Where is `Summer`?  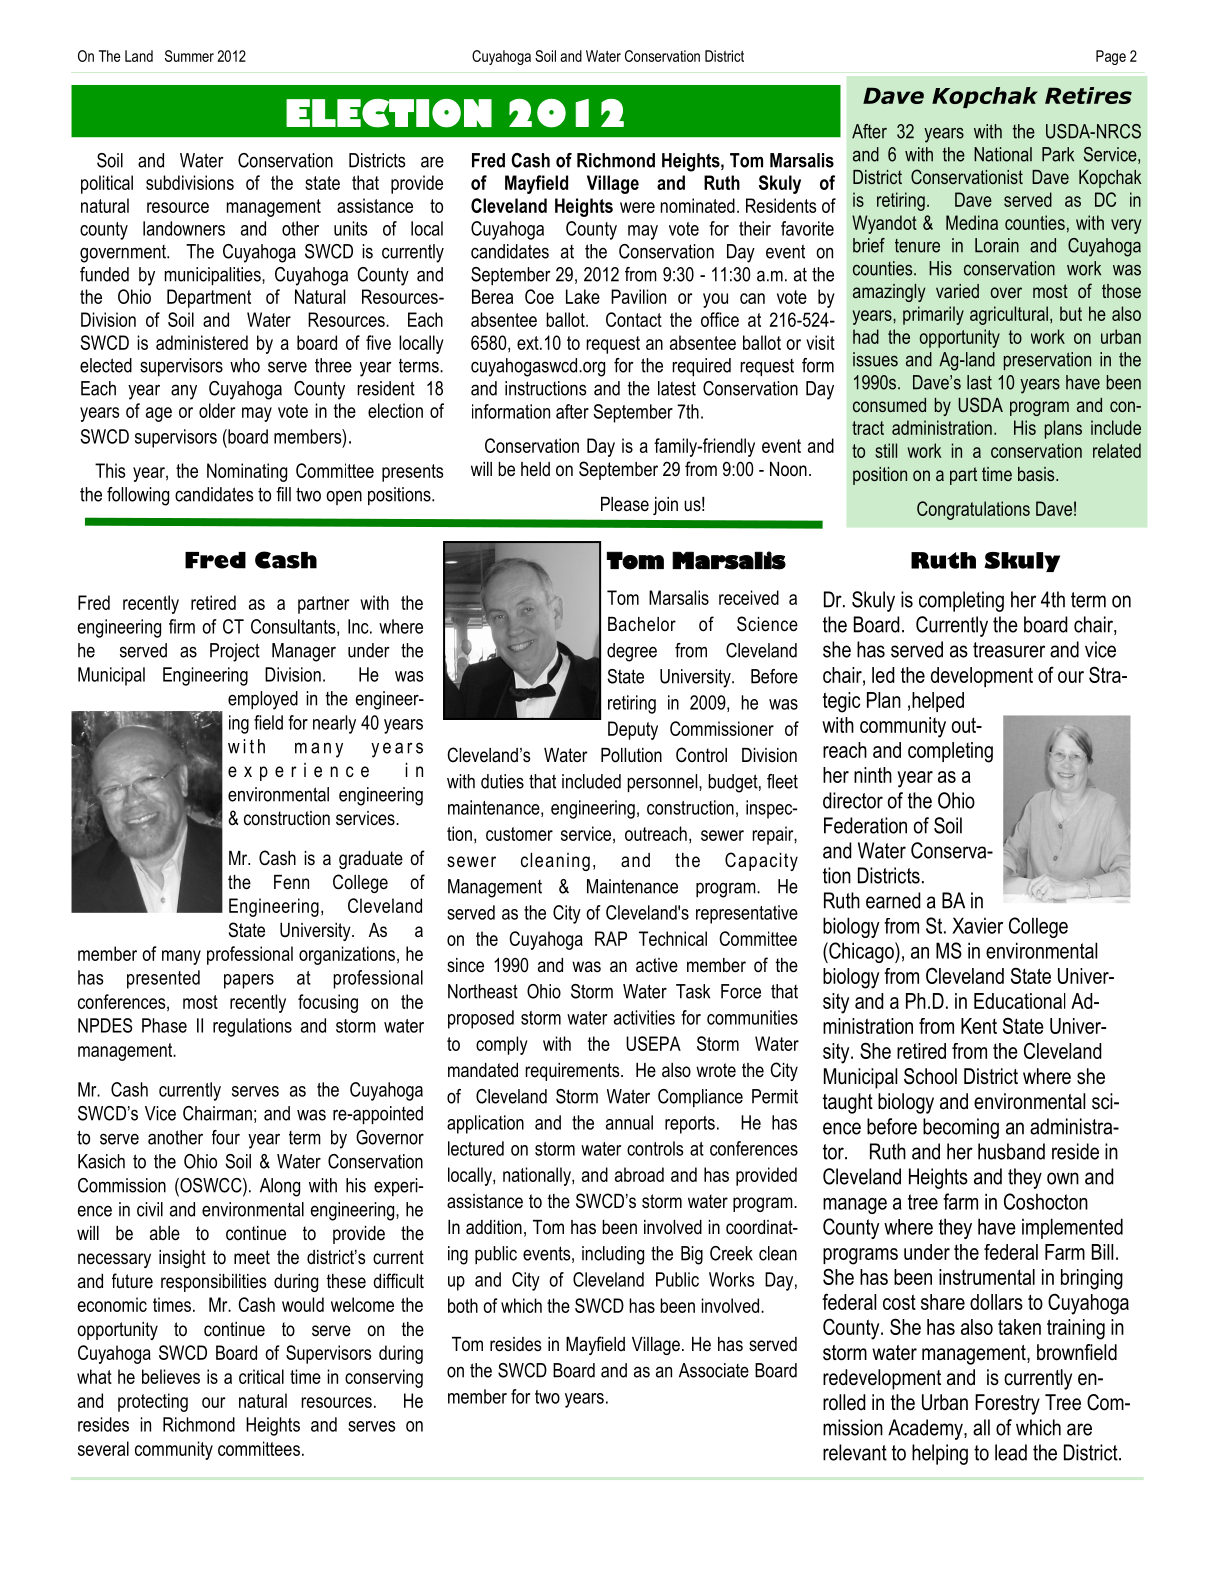
Summer is located at coordinates (189, 56).
